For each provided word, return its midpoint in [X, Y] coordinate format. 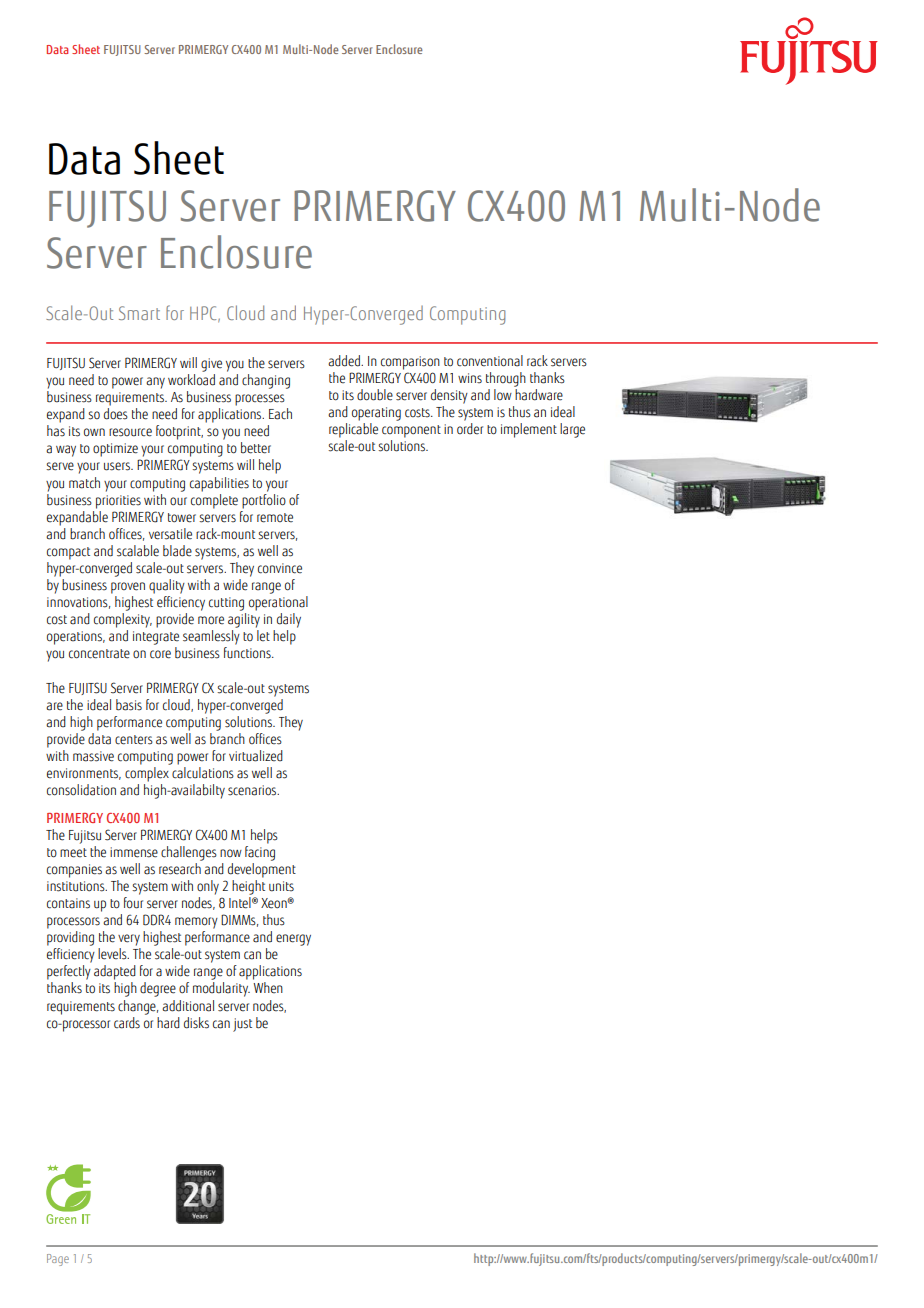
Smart [139, 313]
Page [58, 1260]
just [242, 1025]
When [268, 988]
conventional [490, 361]
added [345, 361]
